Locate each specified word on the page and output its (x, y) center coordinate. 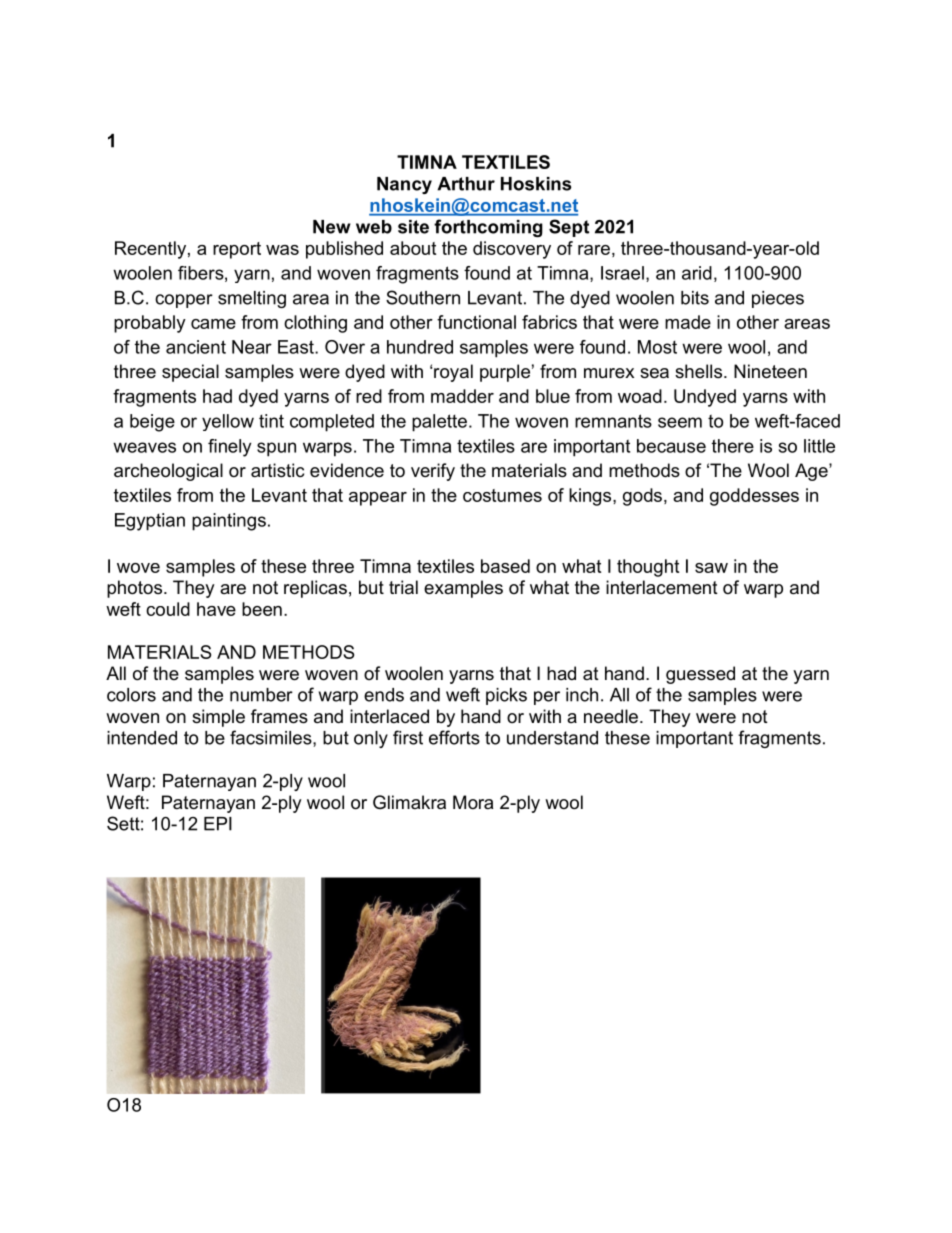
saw (711, 568)
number (261, 695)
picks (506, 696)
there (733, 446)
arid (697, 273)
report (237, 250)
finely (229, 448)
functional (476, 322)
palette (439, 423)
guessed (700, 675)
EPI (218, 824)
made (688, 322)
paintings (229, 522)
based (505, 566)
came (213, 324)
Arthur (466, 184)
